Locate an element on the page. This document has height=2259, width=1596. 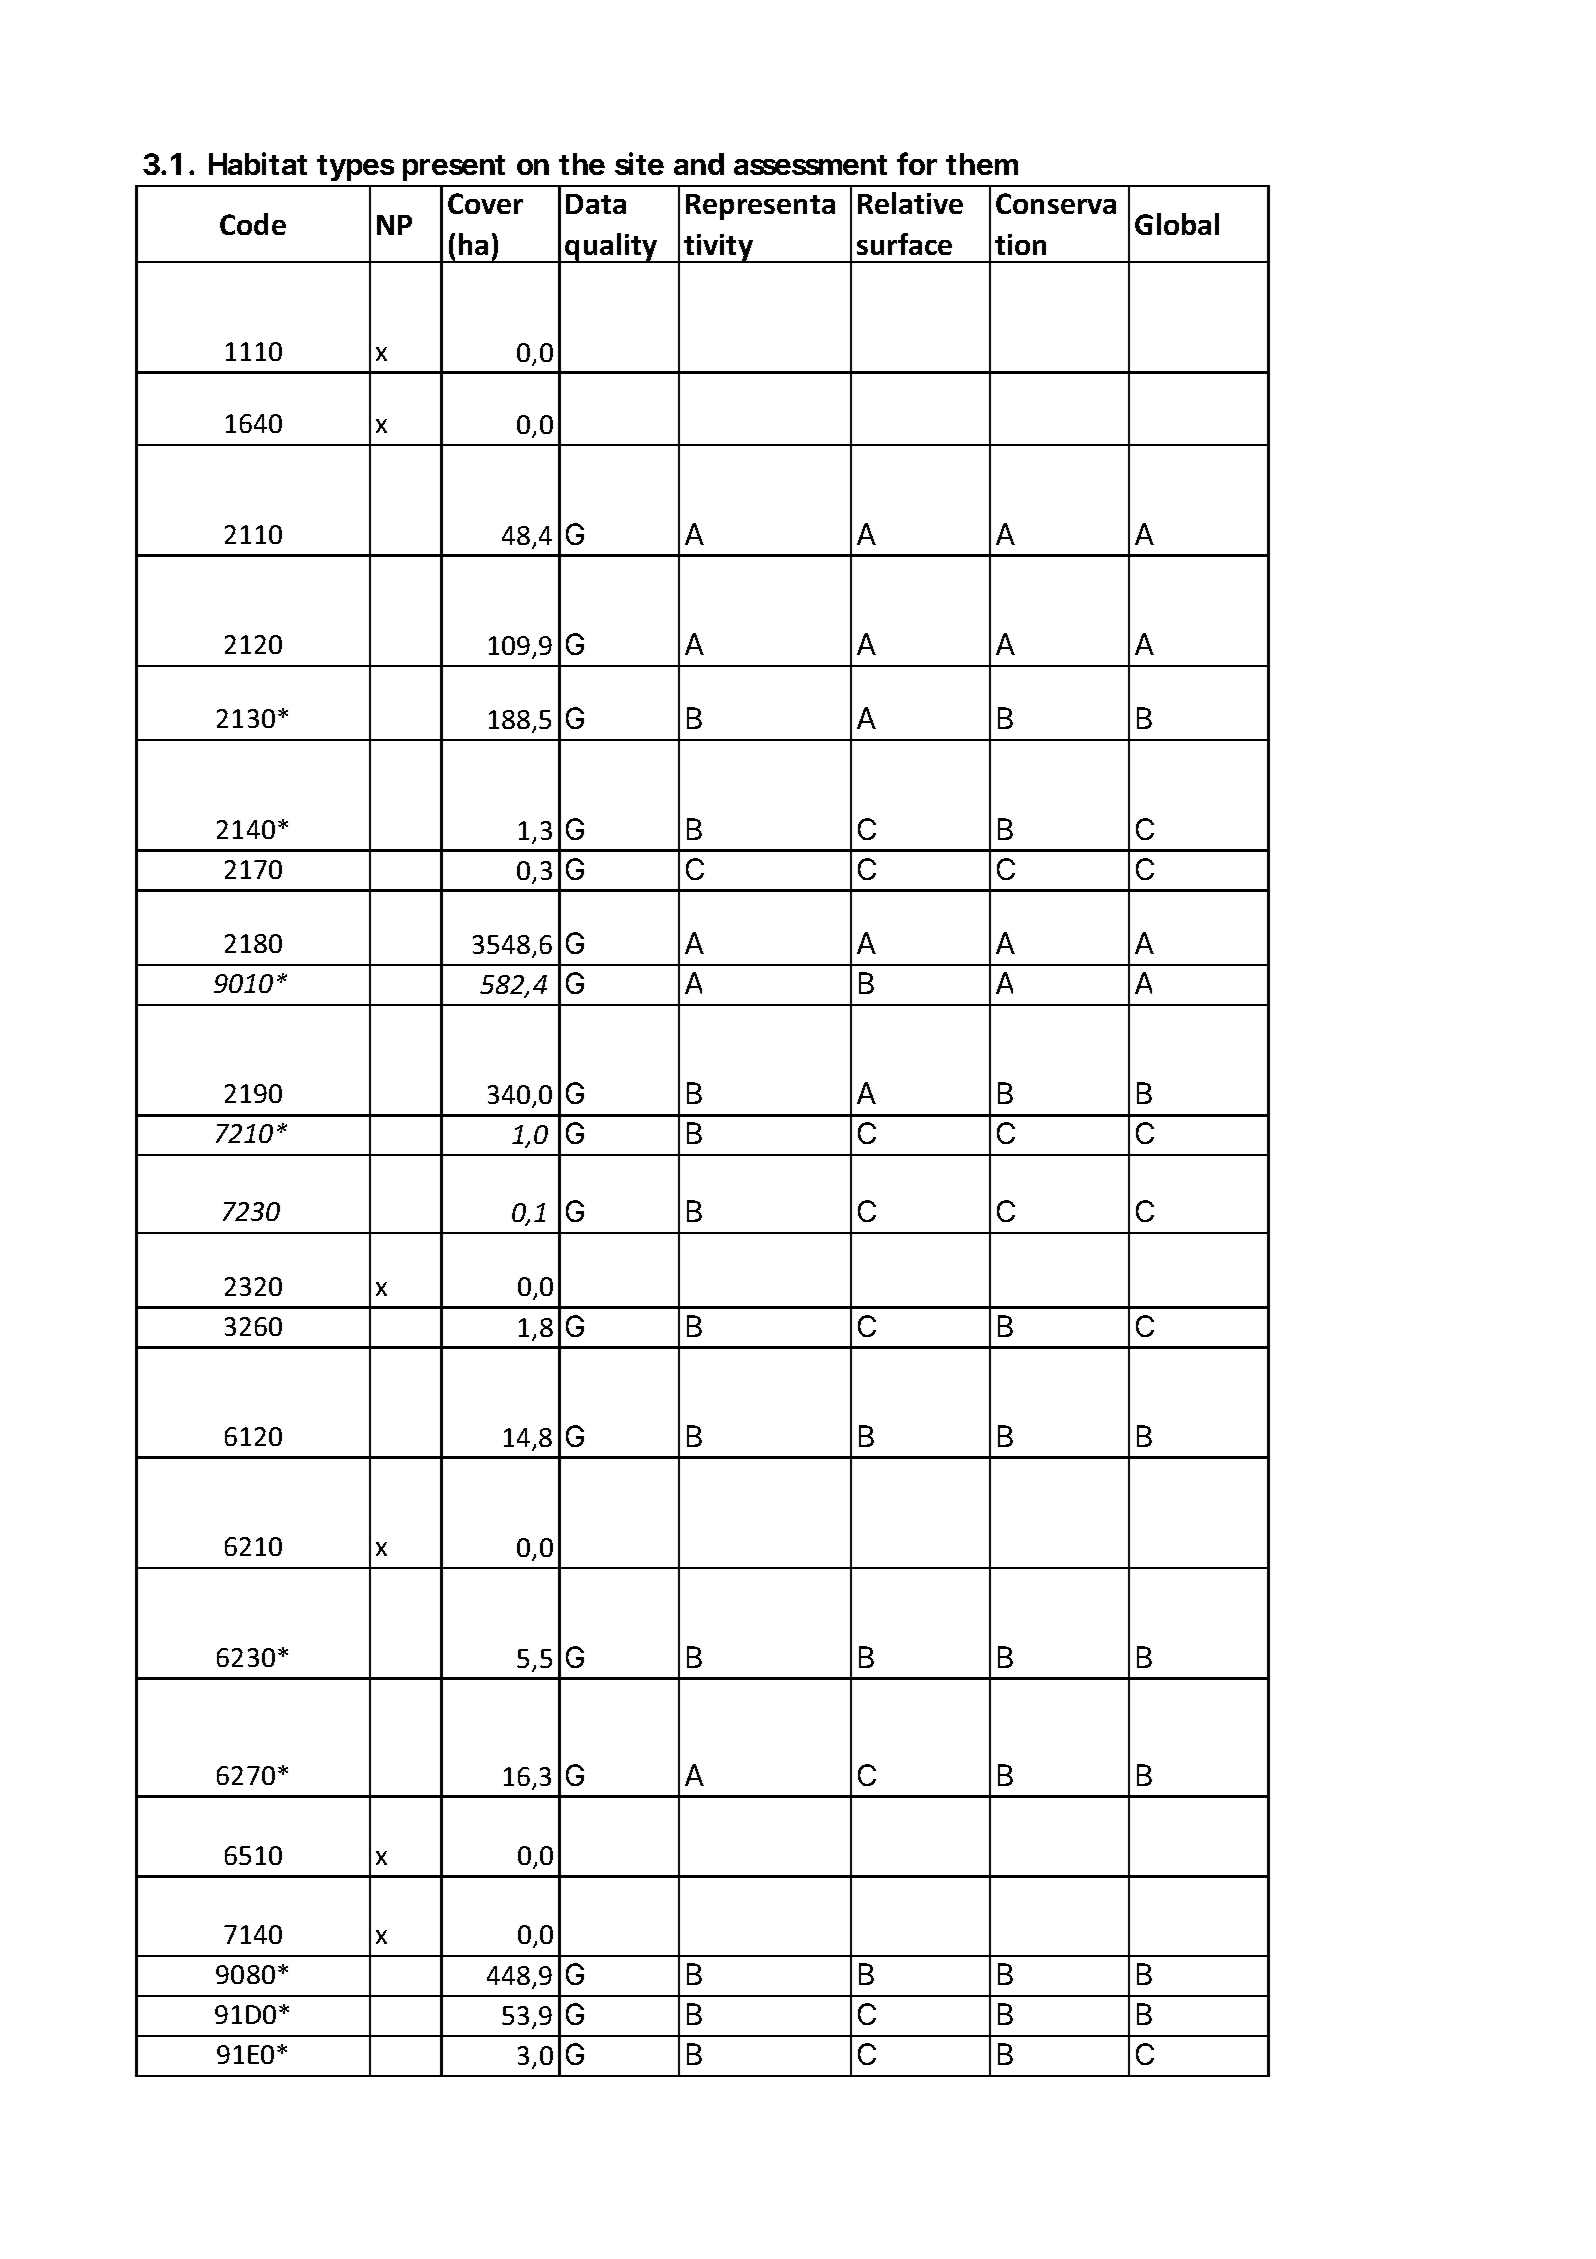
Relative is located at coordinates (910, 203).
